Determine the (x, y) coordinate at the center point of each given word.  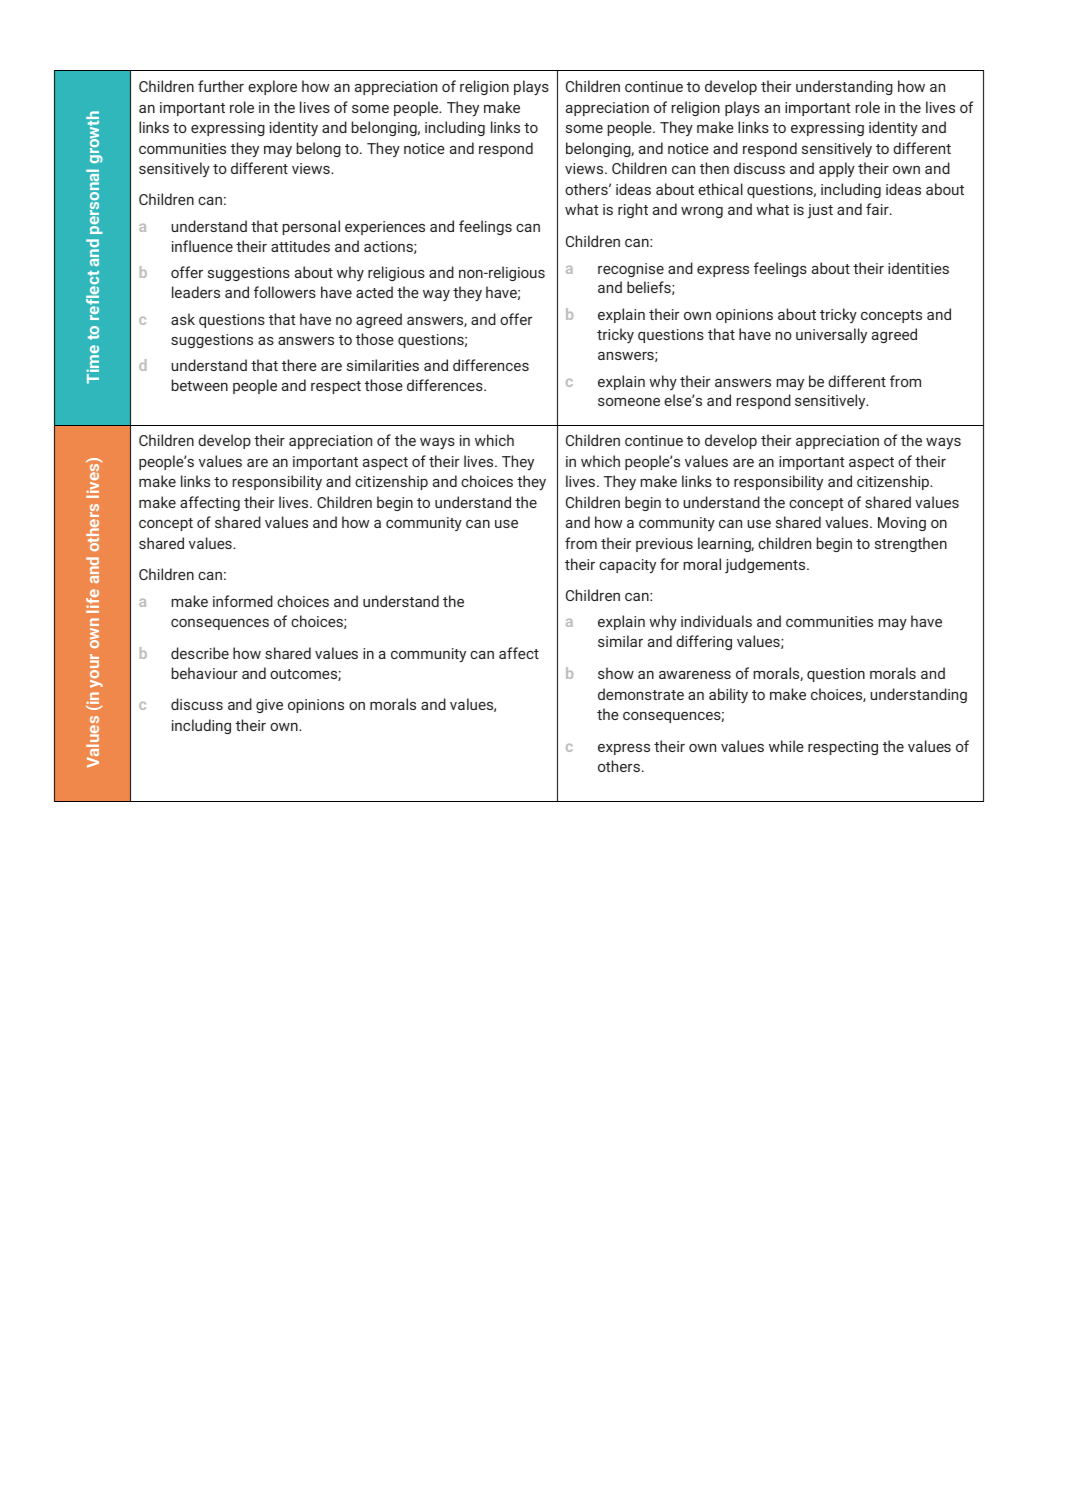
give (269, 706)
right (633, 210)
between (200, 385)
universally (831, 336)
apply (837, 169)
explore (272, 87)
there (299, 365)
